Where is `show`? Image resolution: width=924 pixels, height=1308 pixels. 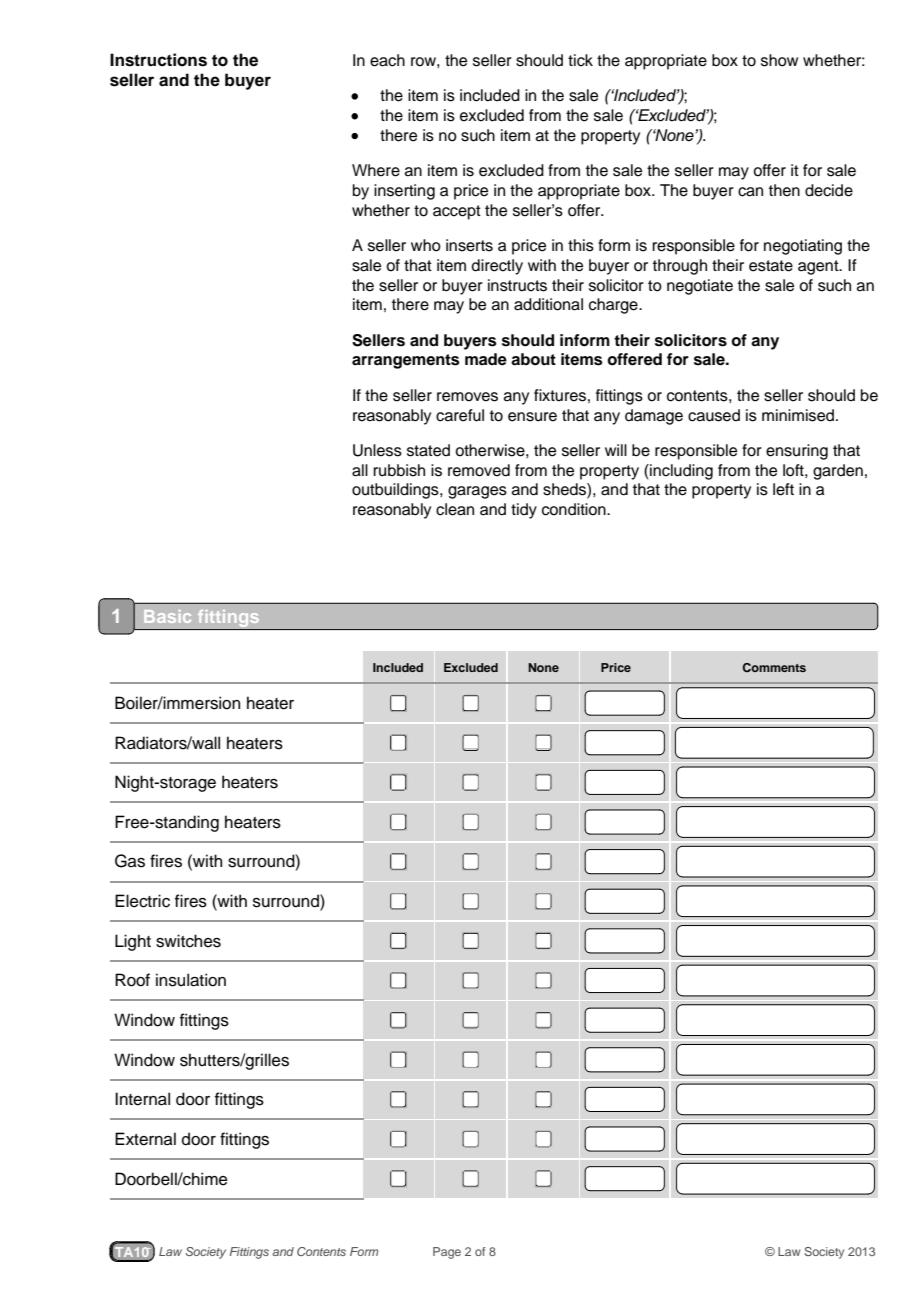 show is located at coordinates (779, 60).
